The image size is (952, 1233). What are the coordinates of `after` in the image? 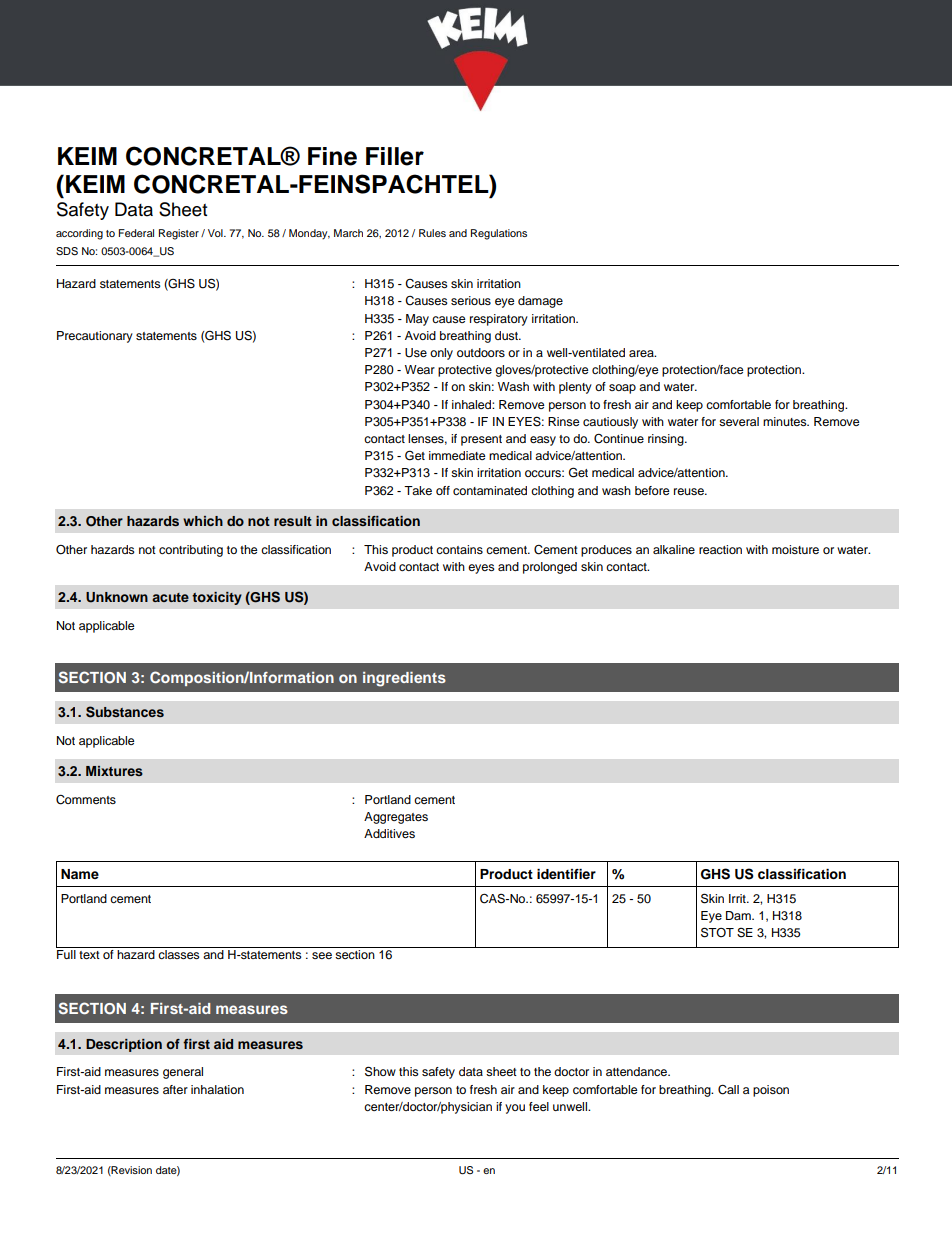 It's located at (175, 1089).
